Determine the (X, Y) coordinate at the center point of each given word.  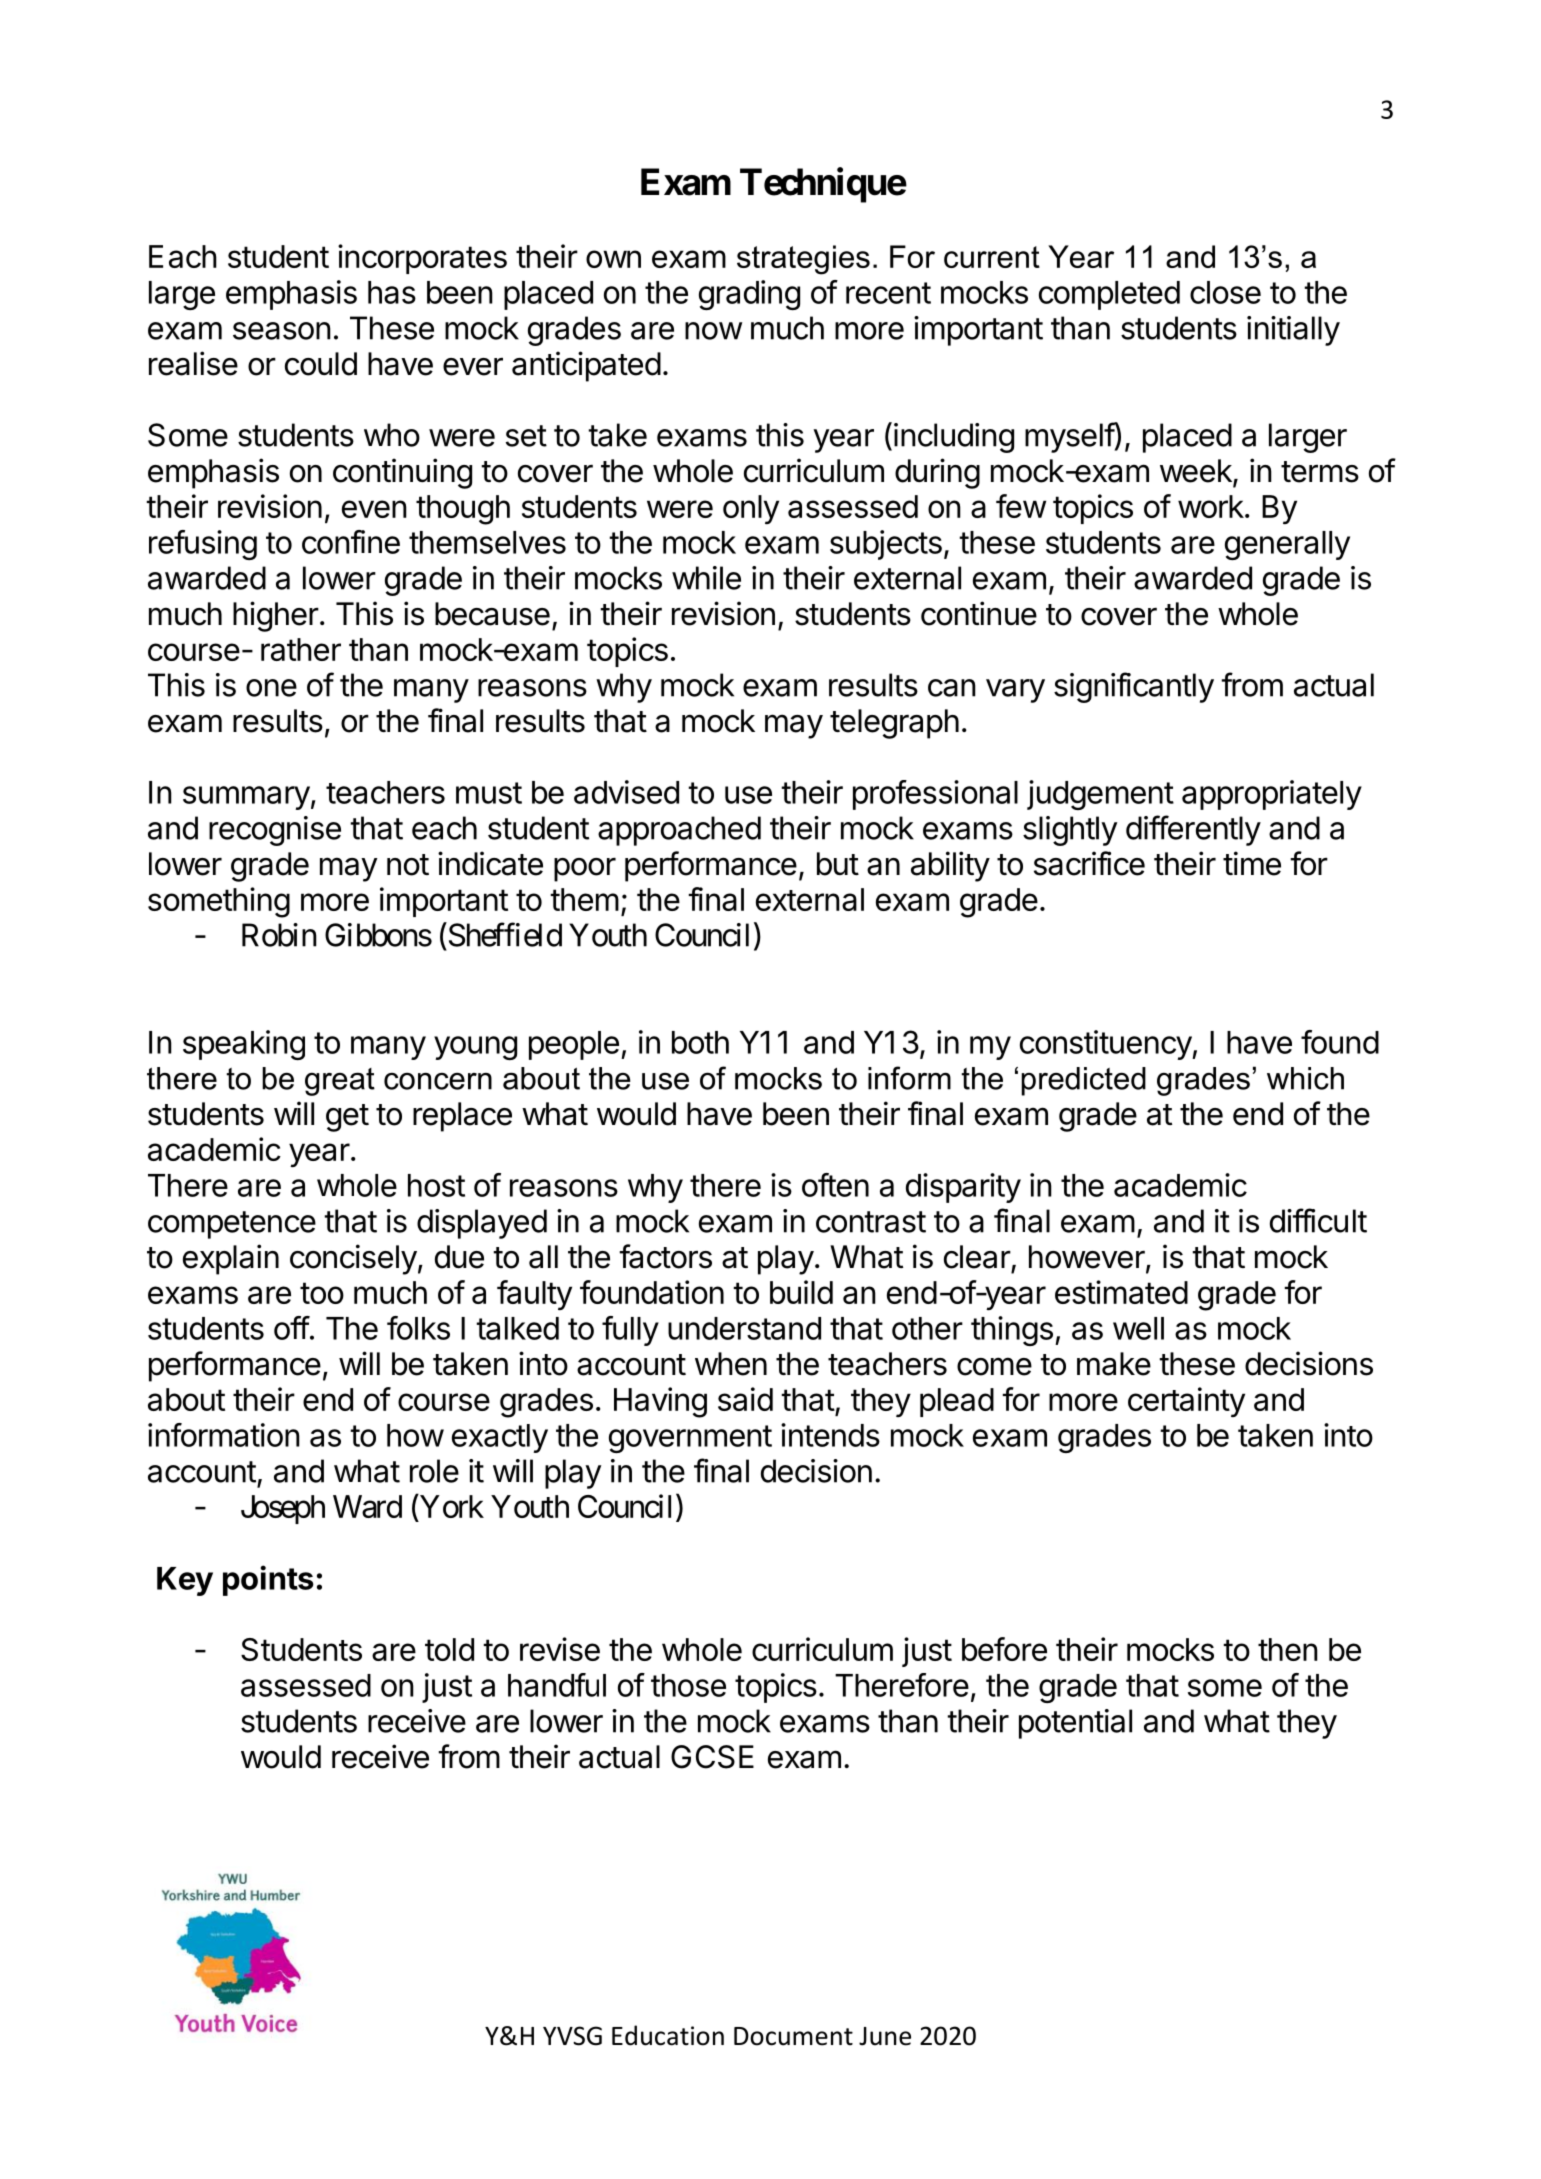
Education (668, 2035)
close (1225, 292)
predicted (1083, 1081)
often (835, 1185)
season (282, 331)
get (347, 1118)
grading (749, 295)
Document (793, 2036)
